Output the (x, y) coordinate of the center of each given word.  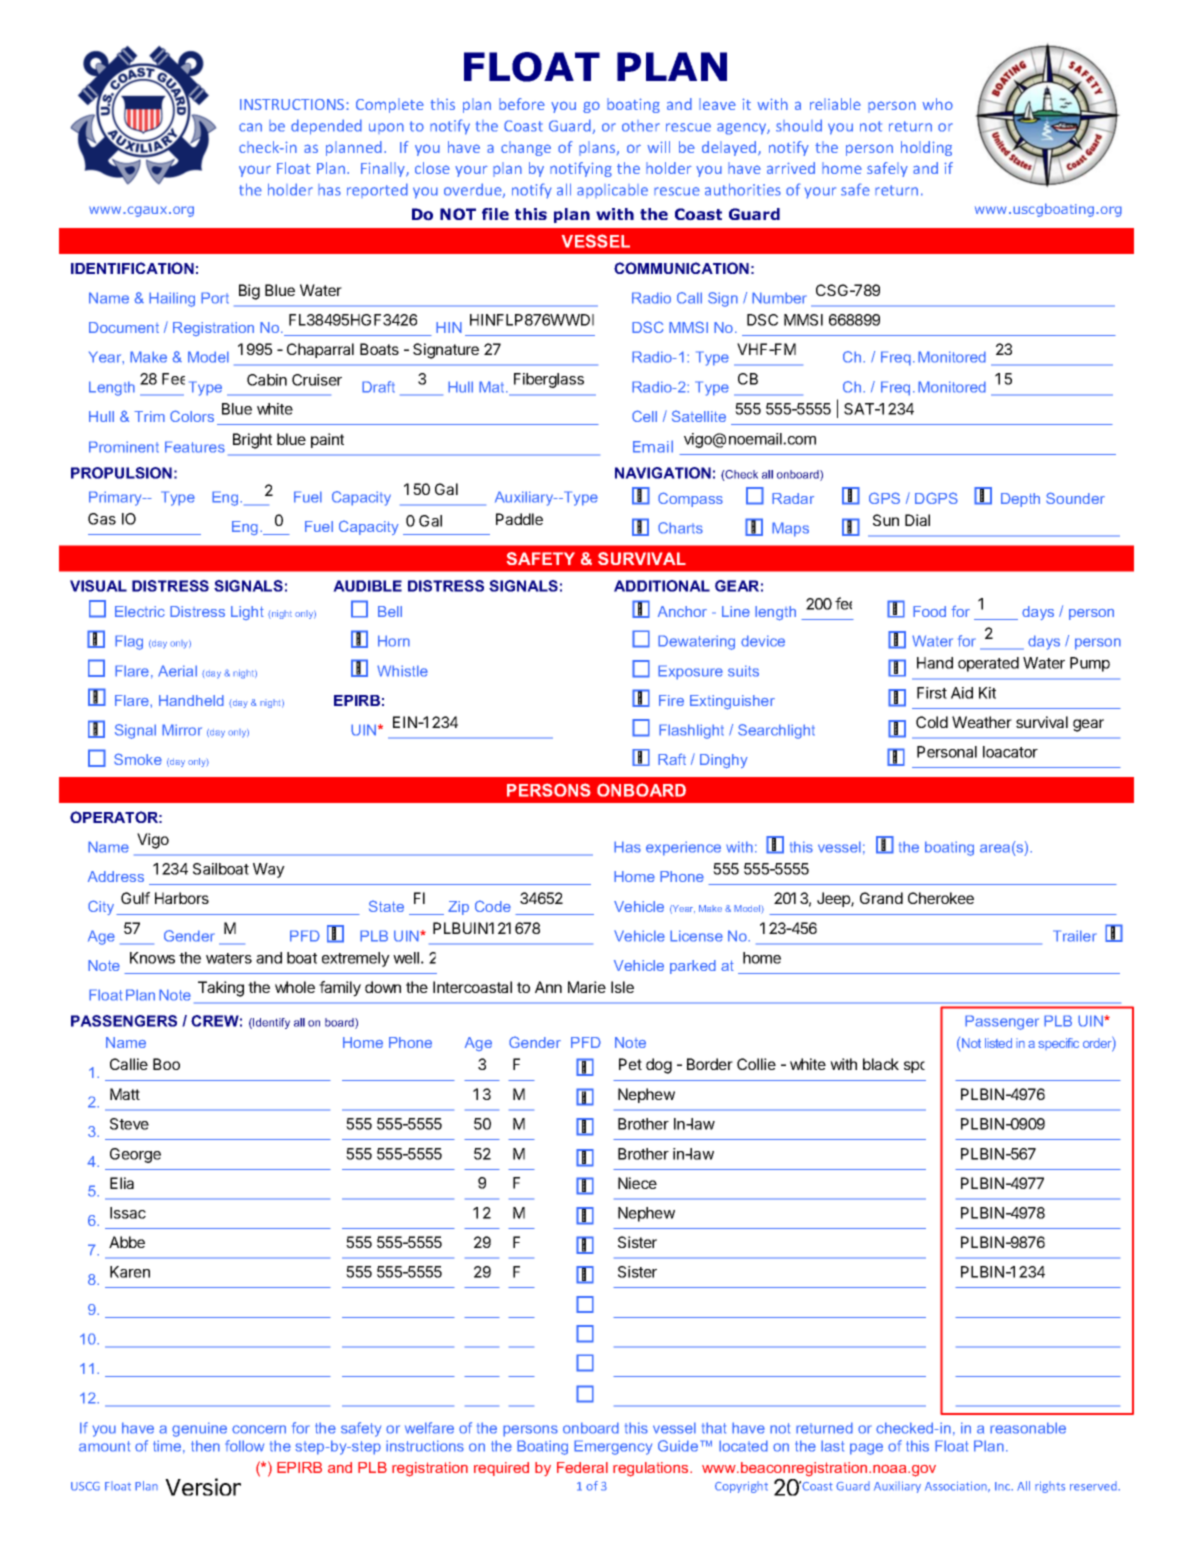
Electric (140, 611)
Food (929, 611)
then (205, 1446)
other (641, 126)
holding (926, 148)
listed (998, 1043)
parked (693, 967)
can (250, 127)
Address (116, 876)
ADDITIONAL (662, 586)
